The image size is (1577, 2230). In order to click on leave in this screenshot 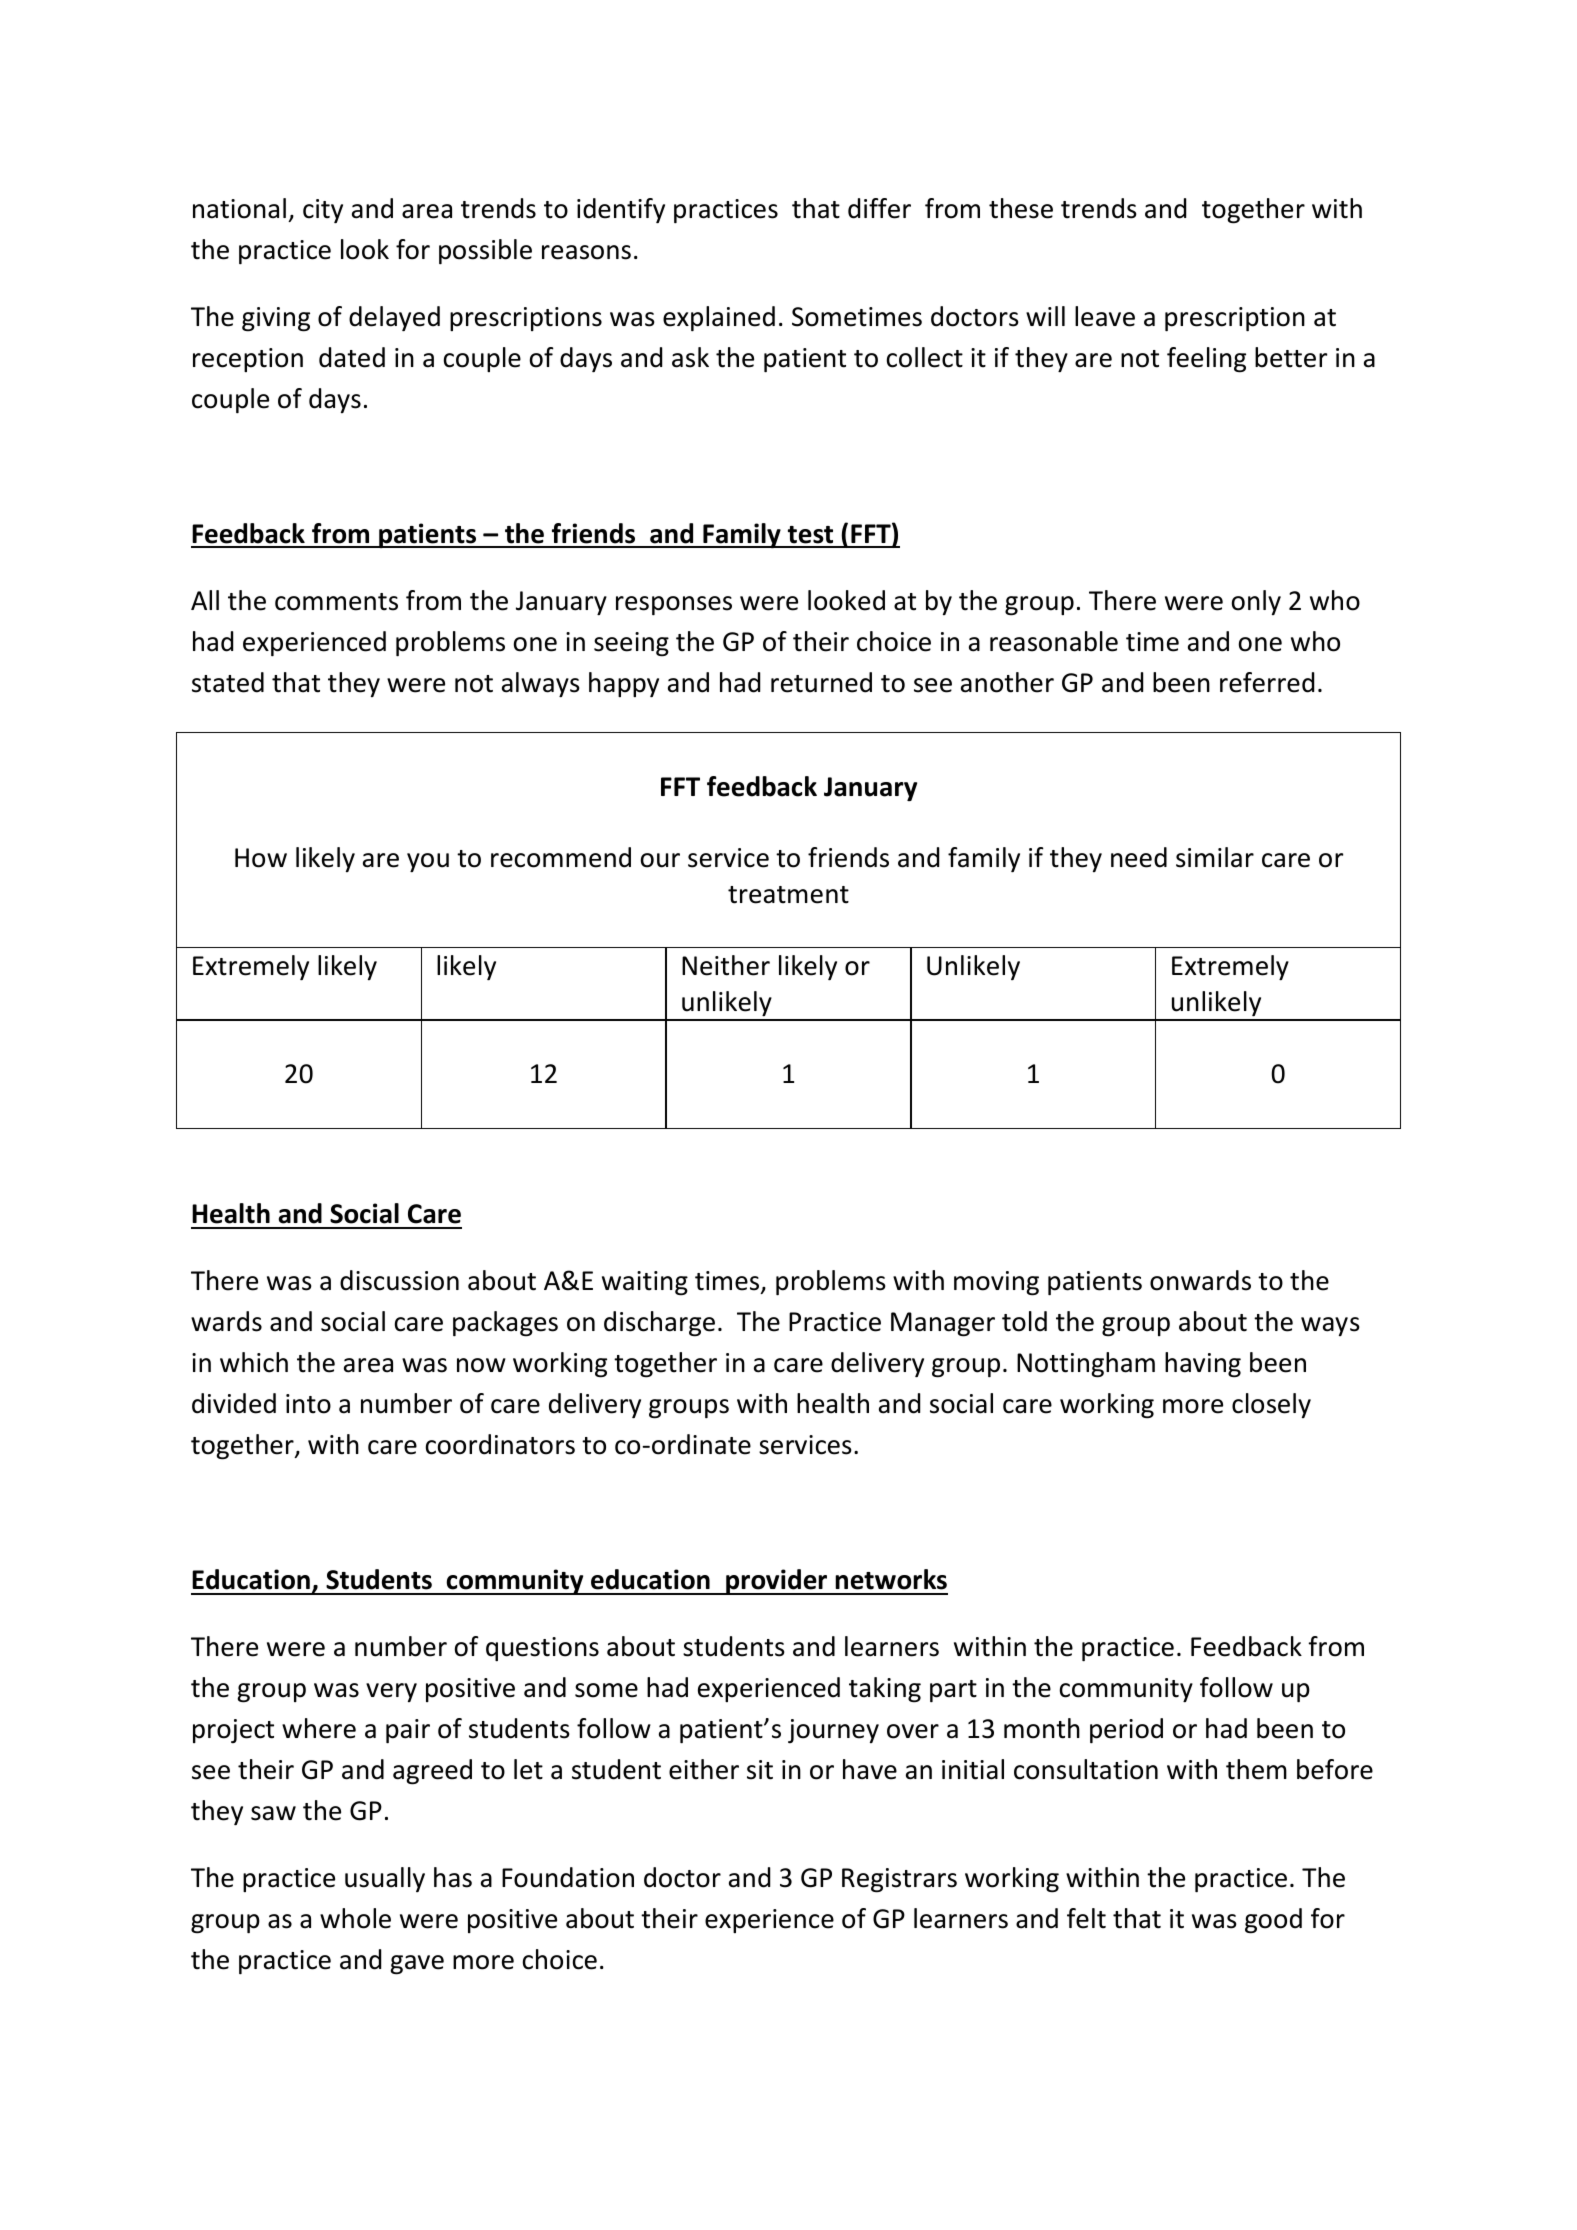, I will do `click(1105, 316)`.
